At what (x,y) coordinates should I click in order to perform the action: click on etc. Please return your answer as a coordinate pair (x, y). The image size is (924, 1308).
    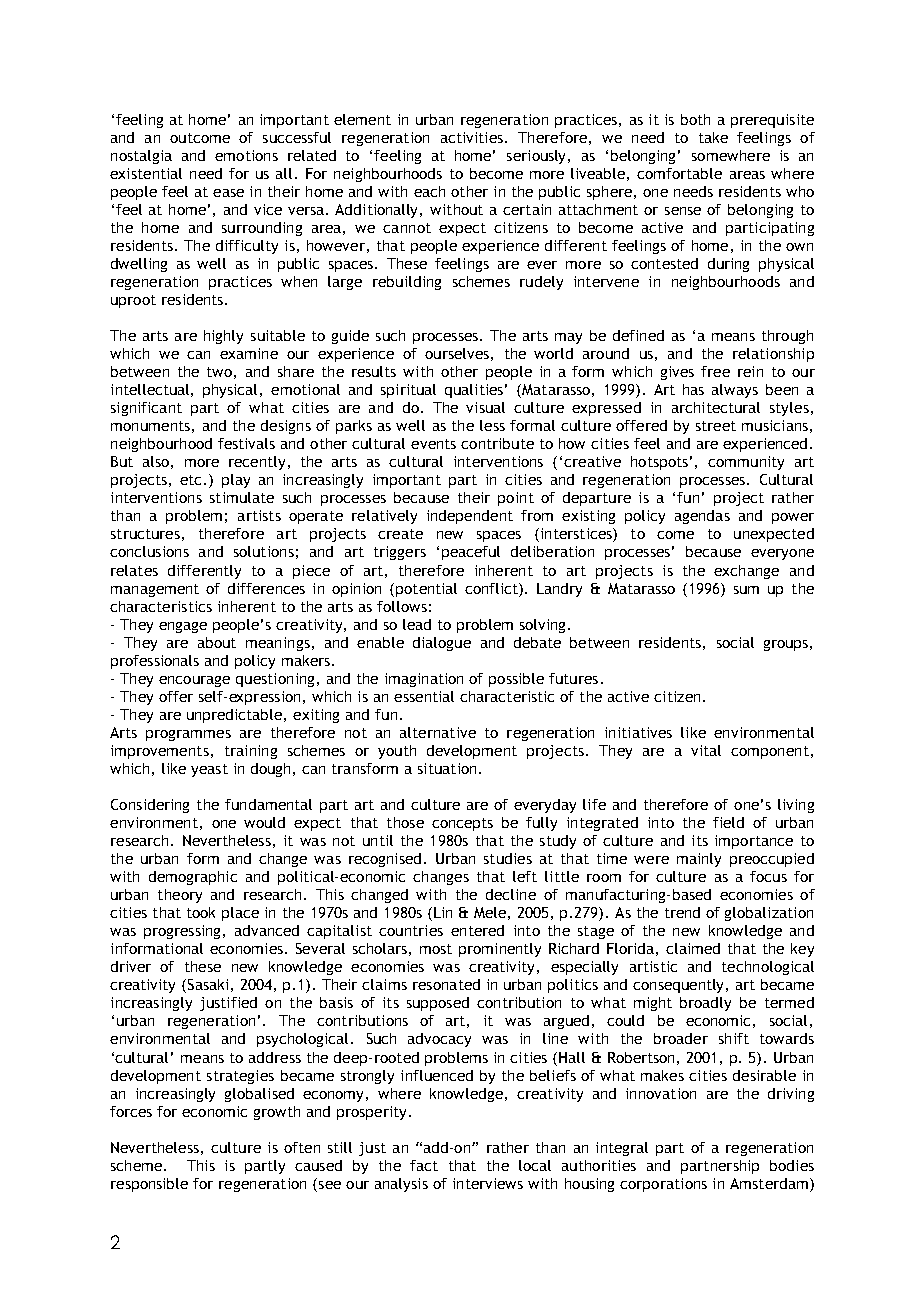
    Looking at the image, I should click on (192, 480).
